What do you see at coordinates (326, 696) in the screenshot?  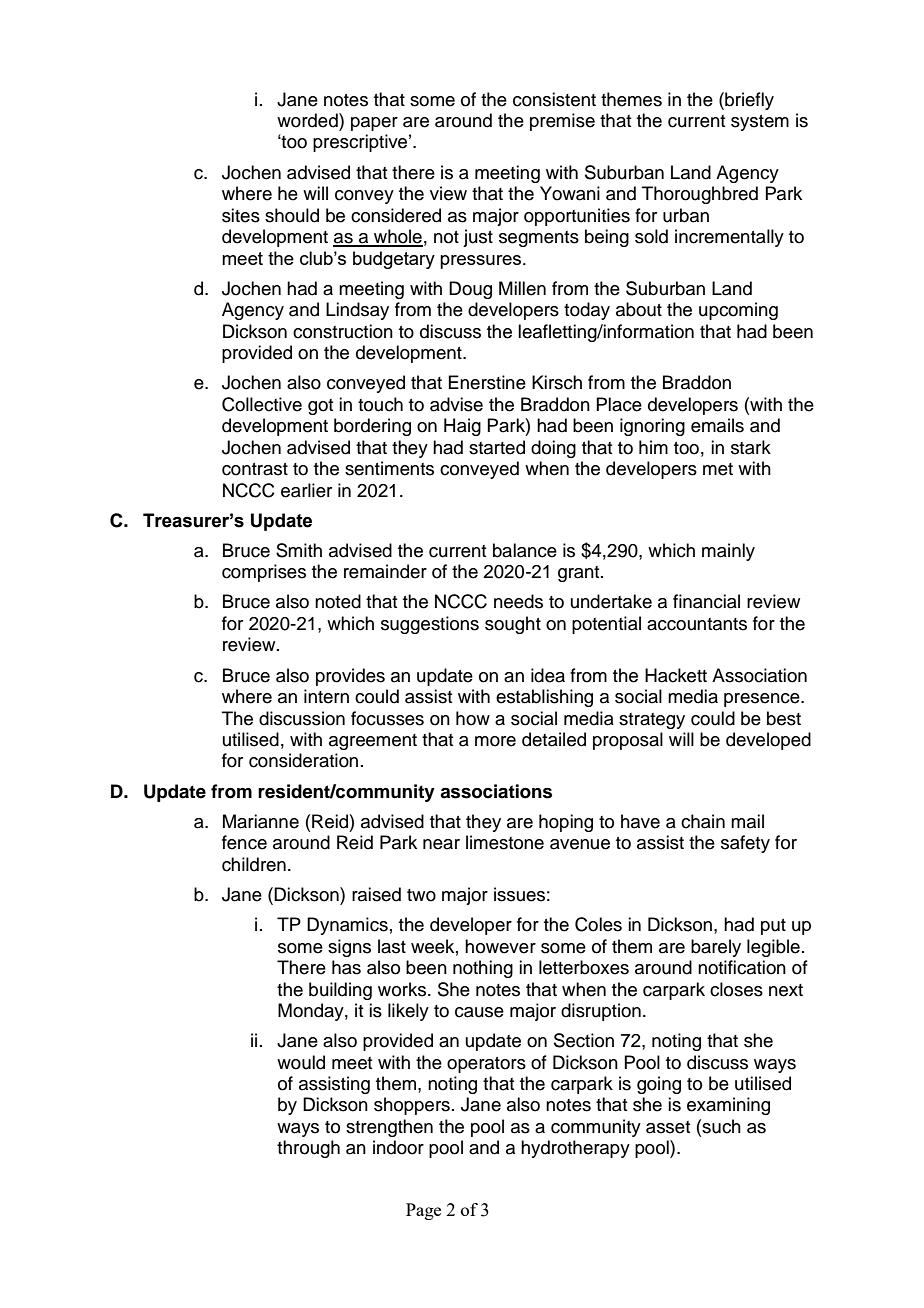 I see `intern` at bounding box center [326, 696].
